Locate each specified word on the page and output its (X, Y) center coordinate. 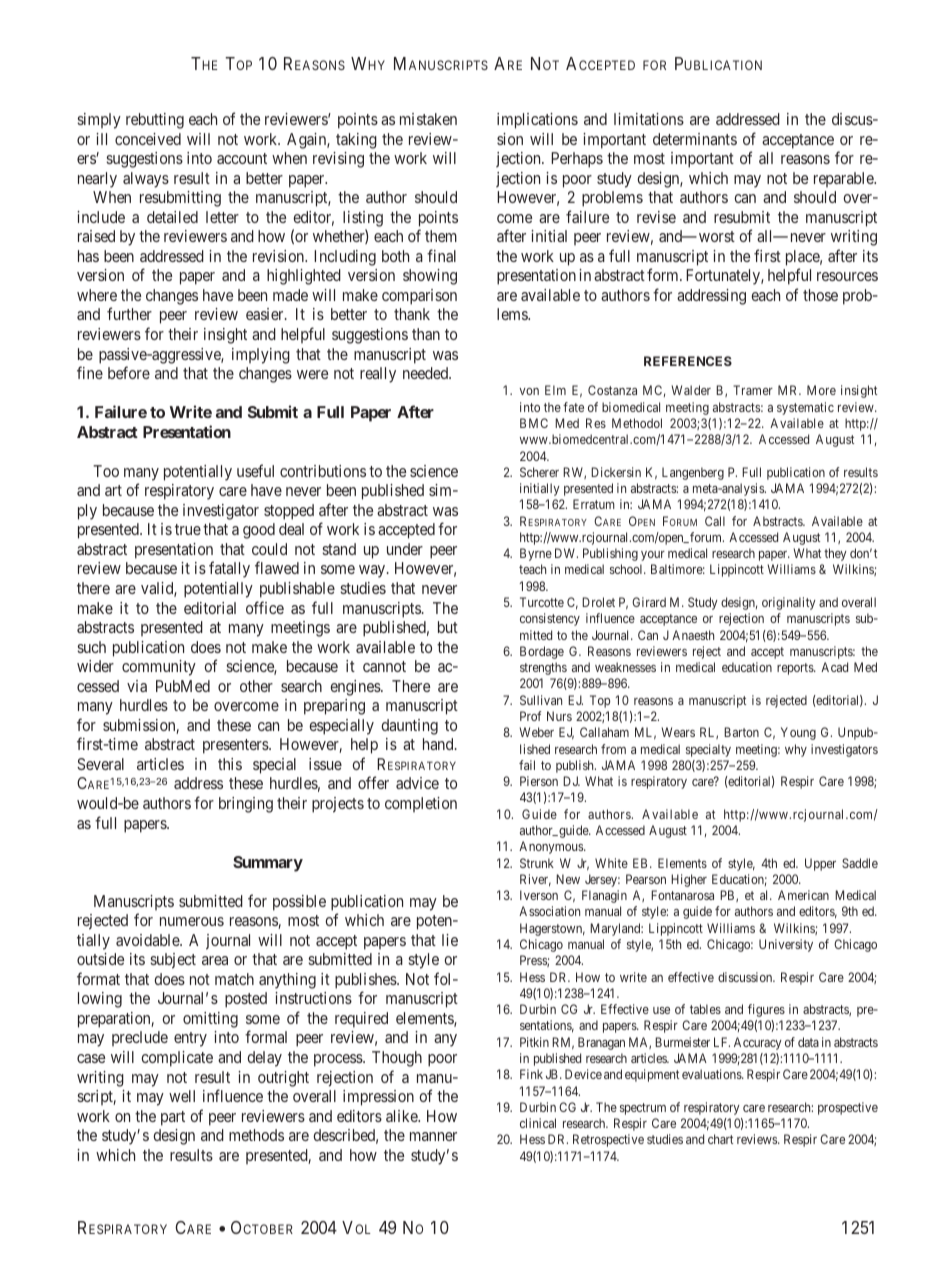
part (173, 1118)
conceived (148, 139)
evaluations (712, 1074)
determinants (695, 139)
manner (433, 1136)
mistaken (428, 119)
